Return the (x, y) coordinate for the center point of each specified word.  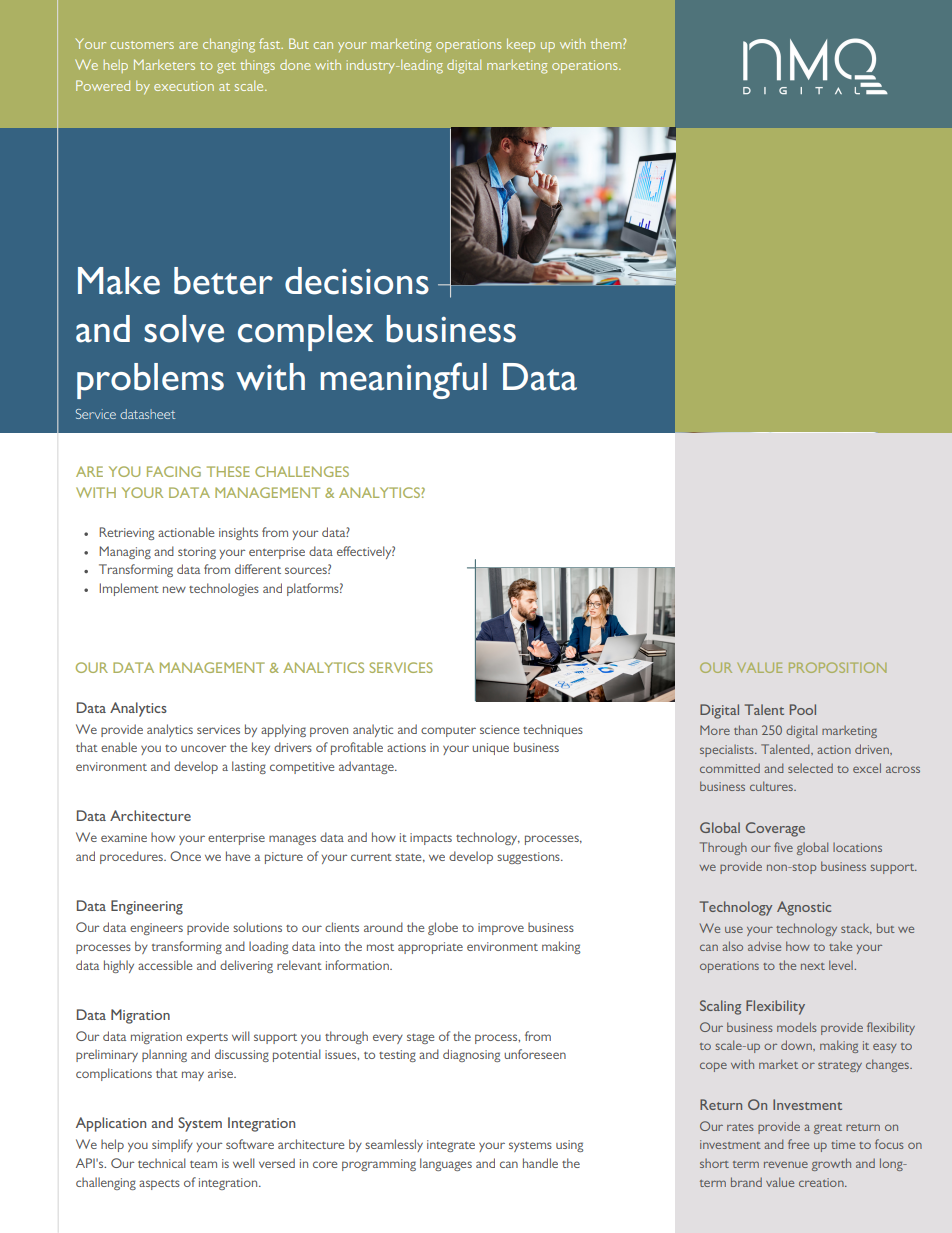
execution (184, 86)
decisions (357, 281)
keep (521, 45)
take (840, 946)
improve (501, 929)
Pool (803, 709)
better (223, 281)
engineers (156, 929)
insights (238, 533)
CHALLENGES (302, 471)
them (607, 43)
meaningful (403, 380)
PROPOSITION (837, 667)
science (500, 729)
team (203, 1164)
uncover (203, 748)
